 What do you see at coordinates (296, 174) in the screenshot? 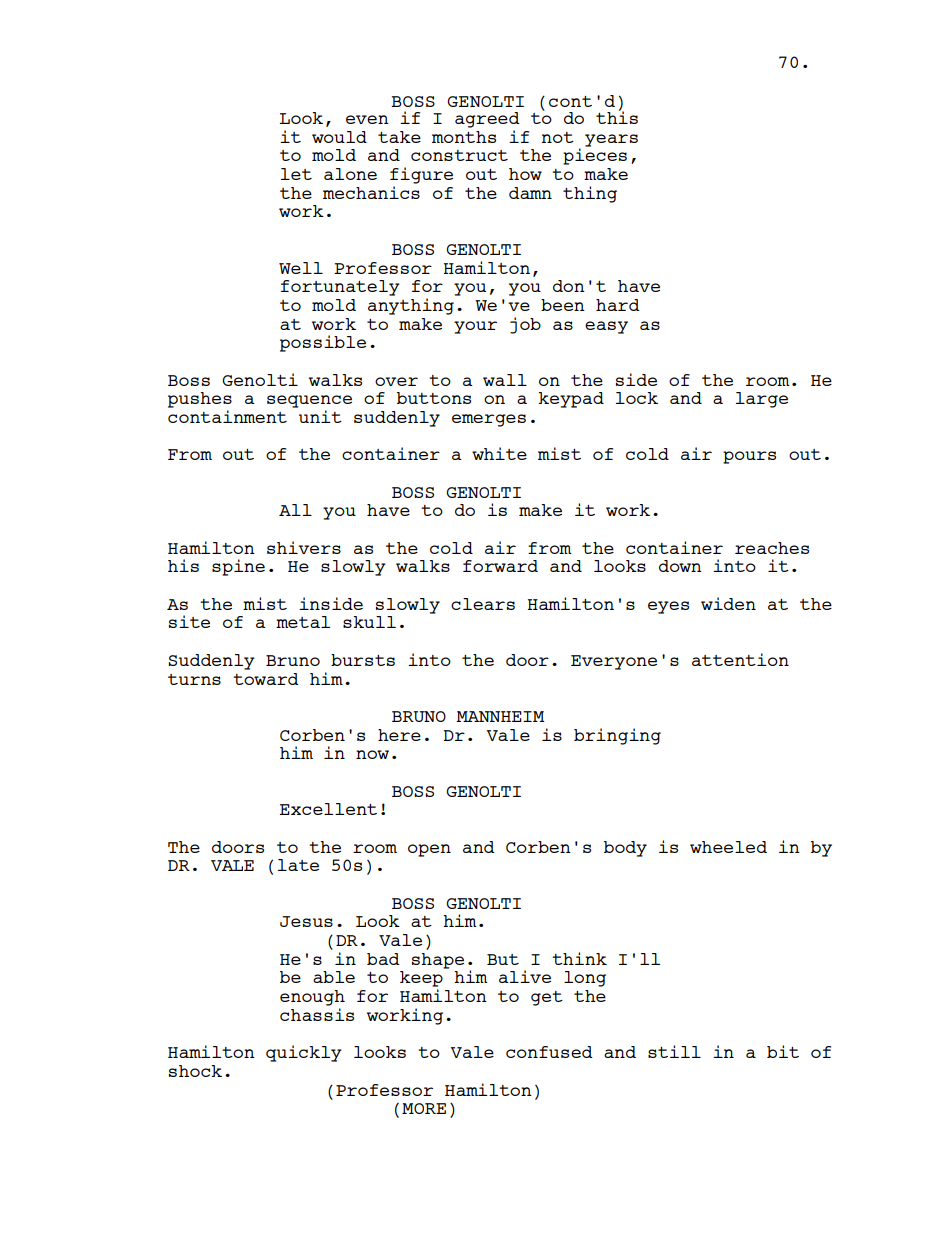
I see `let` at bounding box center [296, 174].
